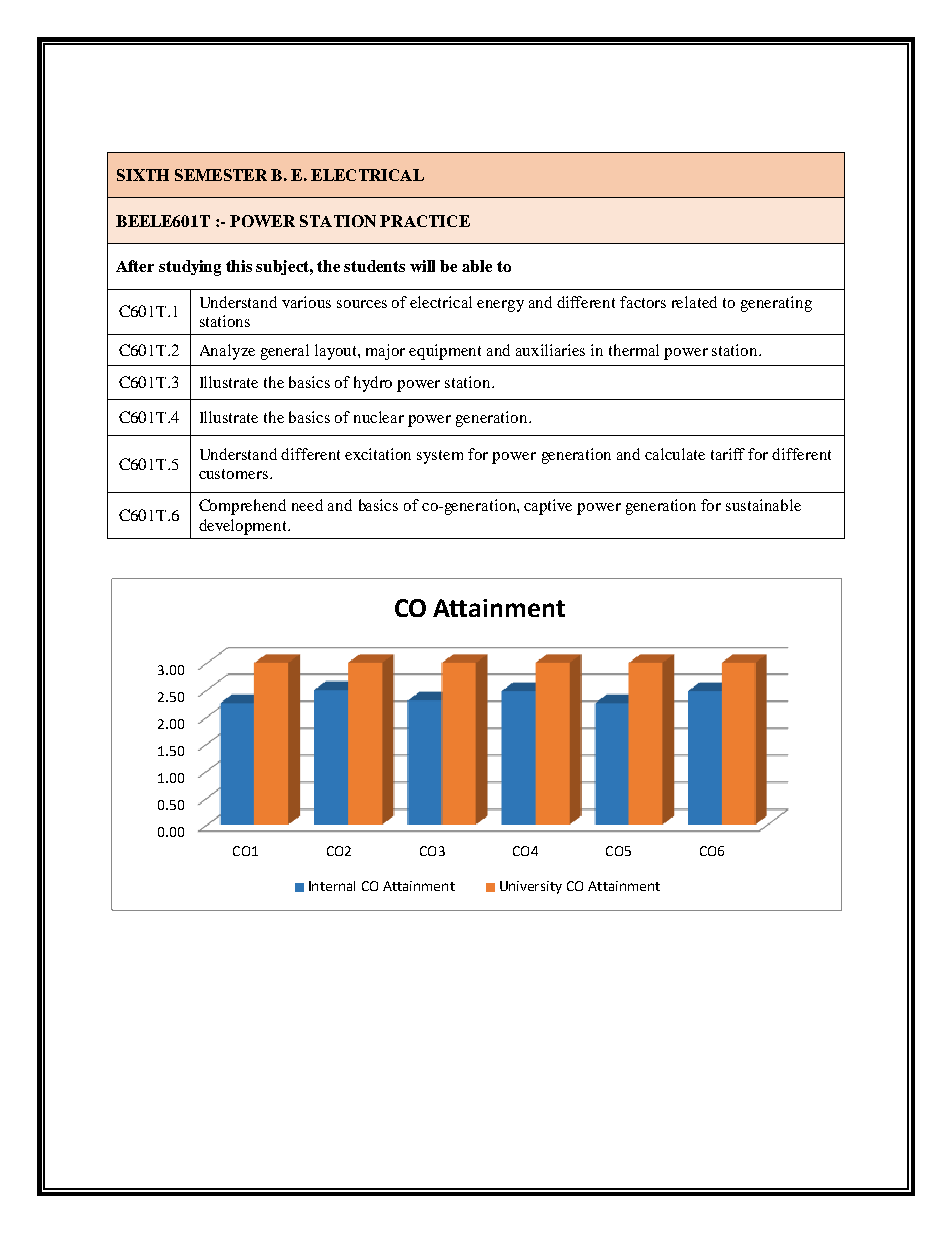 The height and width of the screenshot is (1233, 952). I want to click on Internal, so click(332, 886).
